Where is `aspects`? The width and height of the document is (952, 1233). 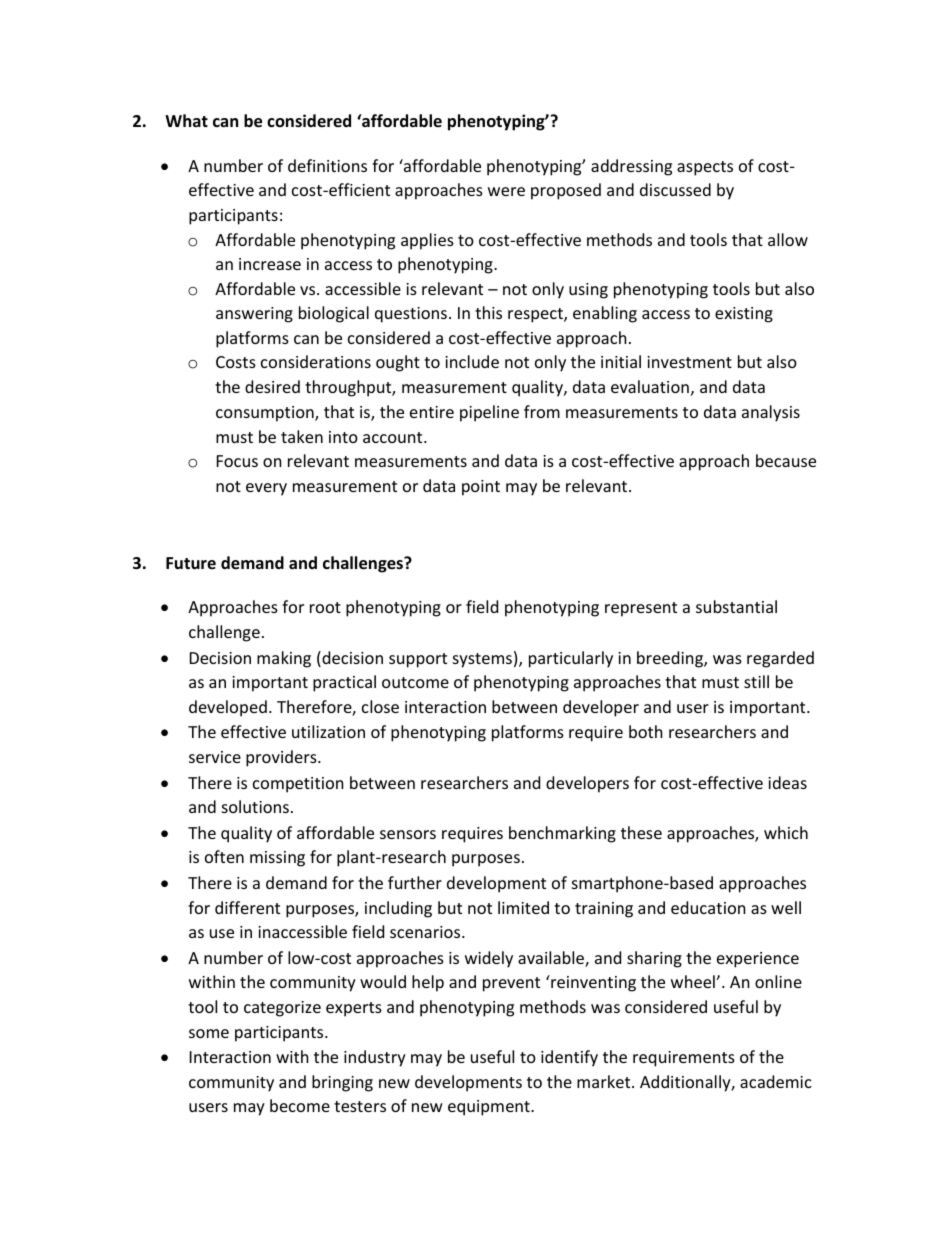 aspects is located at coordinates (705, 168).
